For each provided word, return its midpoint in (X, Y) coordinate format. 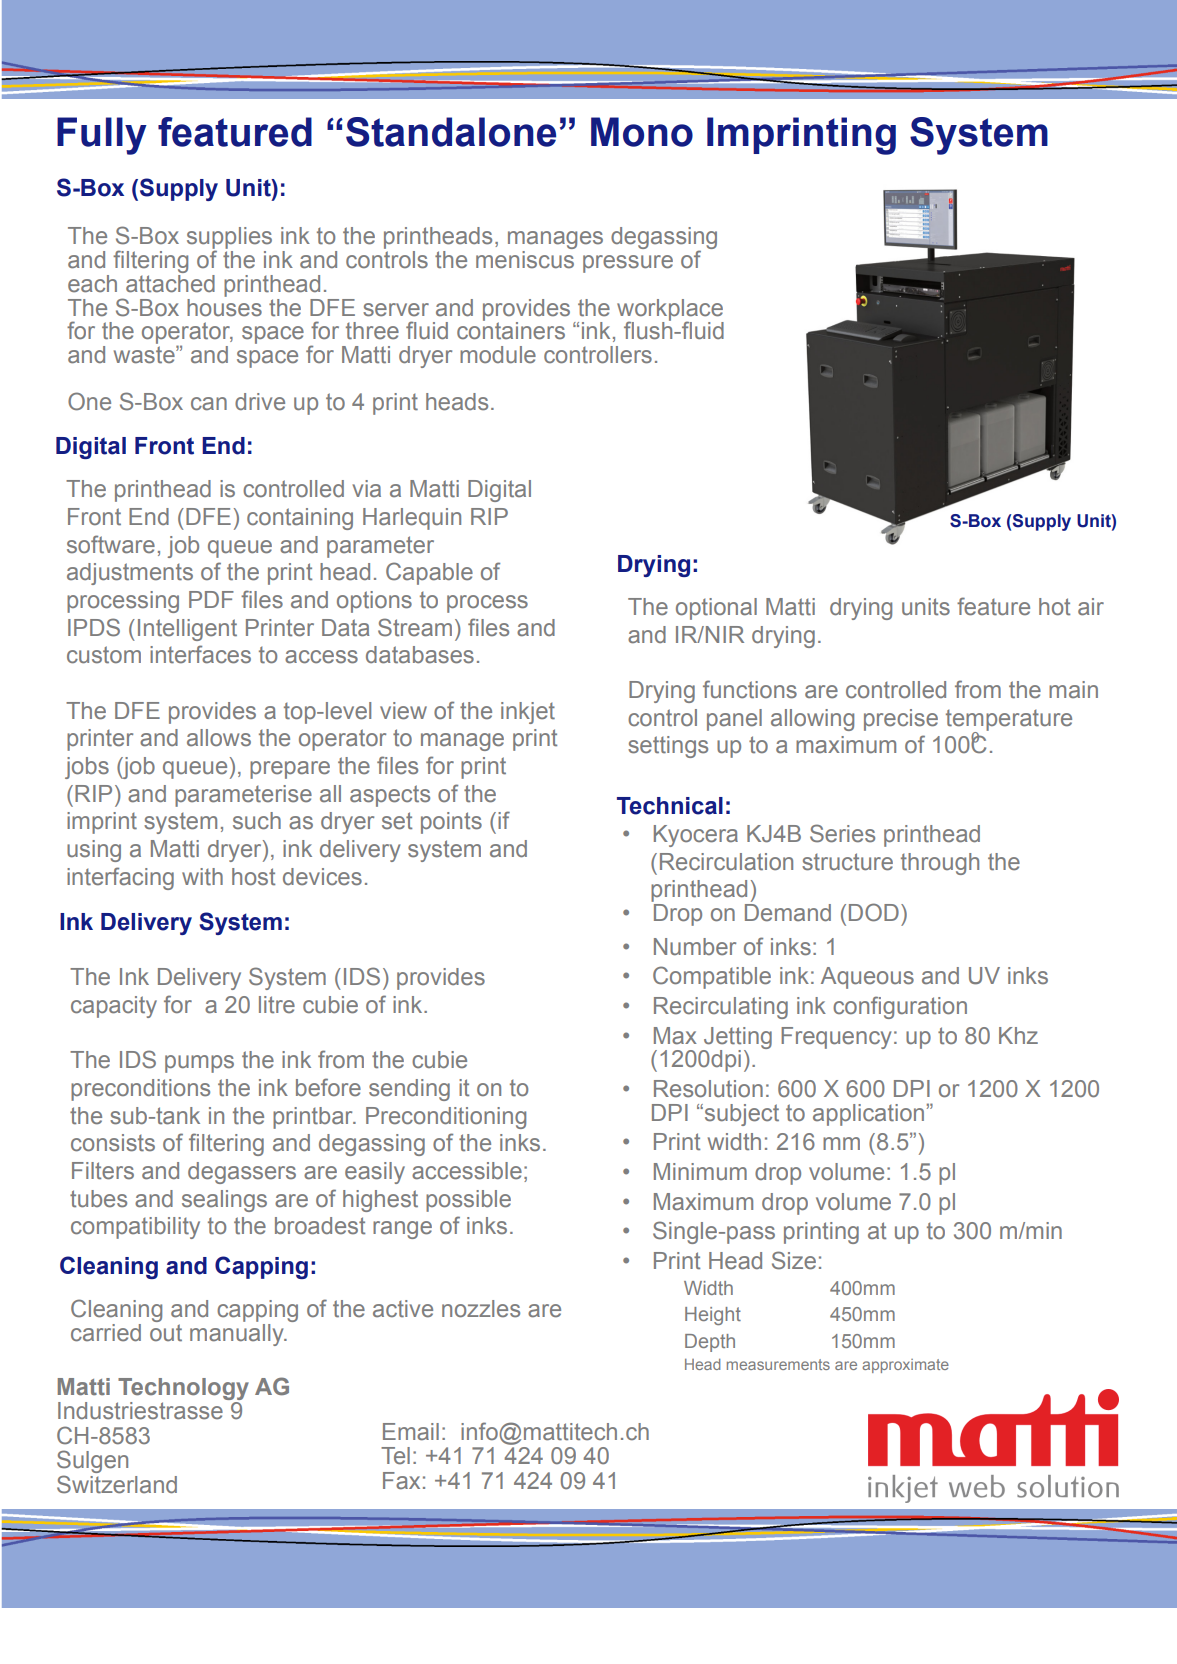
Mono (642, 132)
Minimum (700, 1171)
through (940, 864)
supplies (229, 239)
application (868, 1115)
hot (1054, 607)
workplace (670, 311)
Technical (670, 806)
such (257, 821)
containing (300, 519)
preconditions (140, 1090)
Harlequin (412, 519)
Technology (183, 1389)
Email (411, 1432)
